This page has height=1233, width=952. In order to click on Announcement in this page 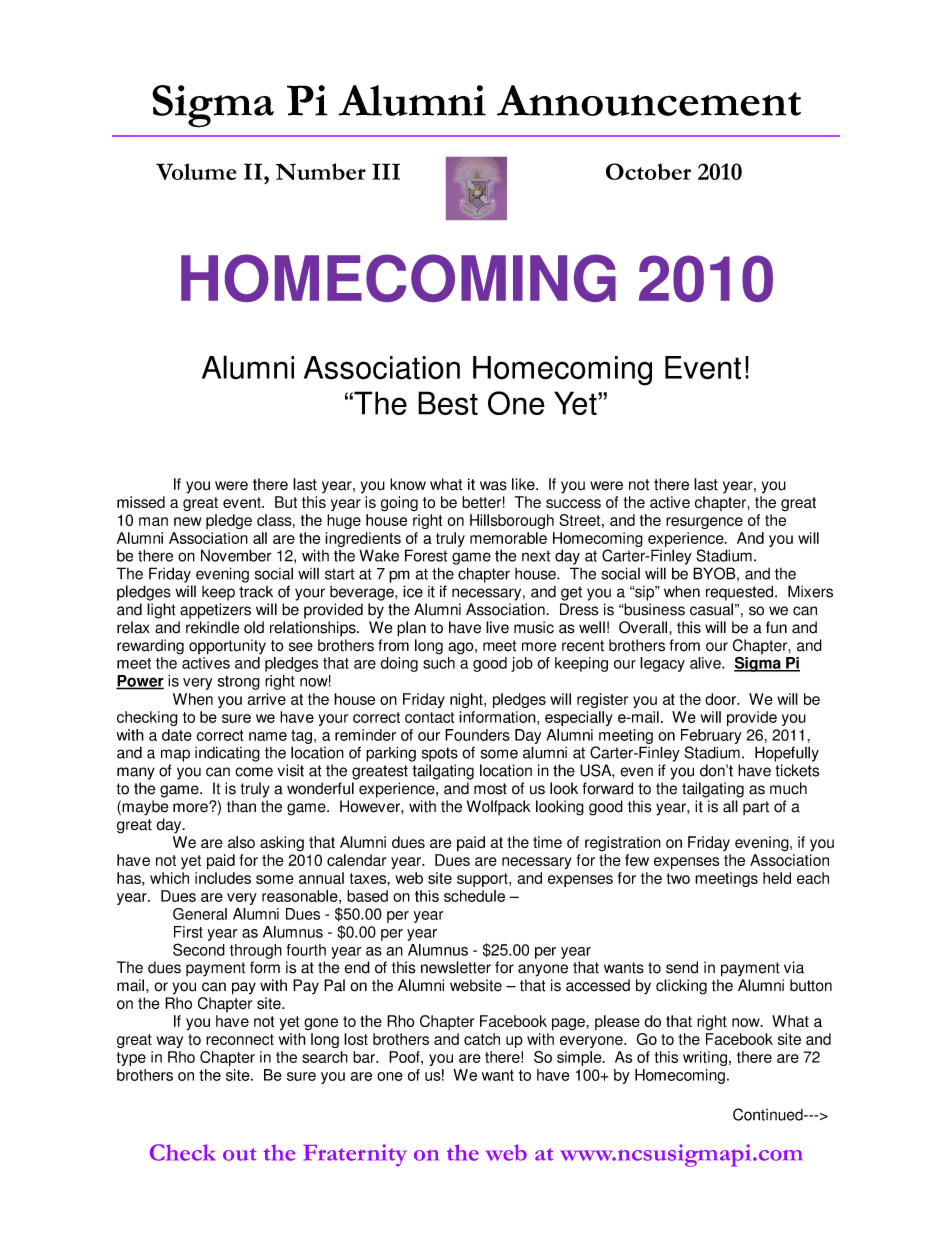, I will do `click(649, 100)`.
